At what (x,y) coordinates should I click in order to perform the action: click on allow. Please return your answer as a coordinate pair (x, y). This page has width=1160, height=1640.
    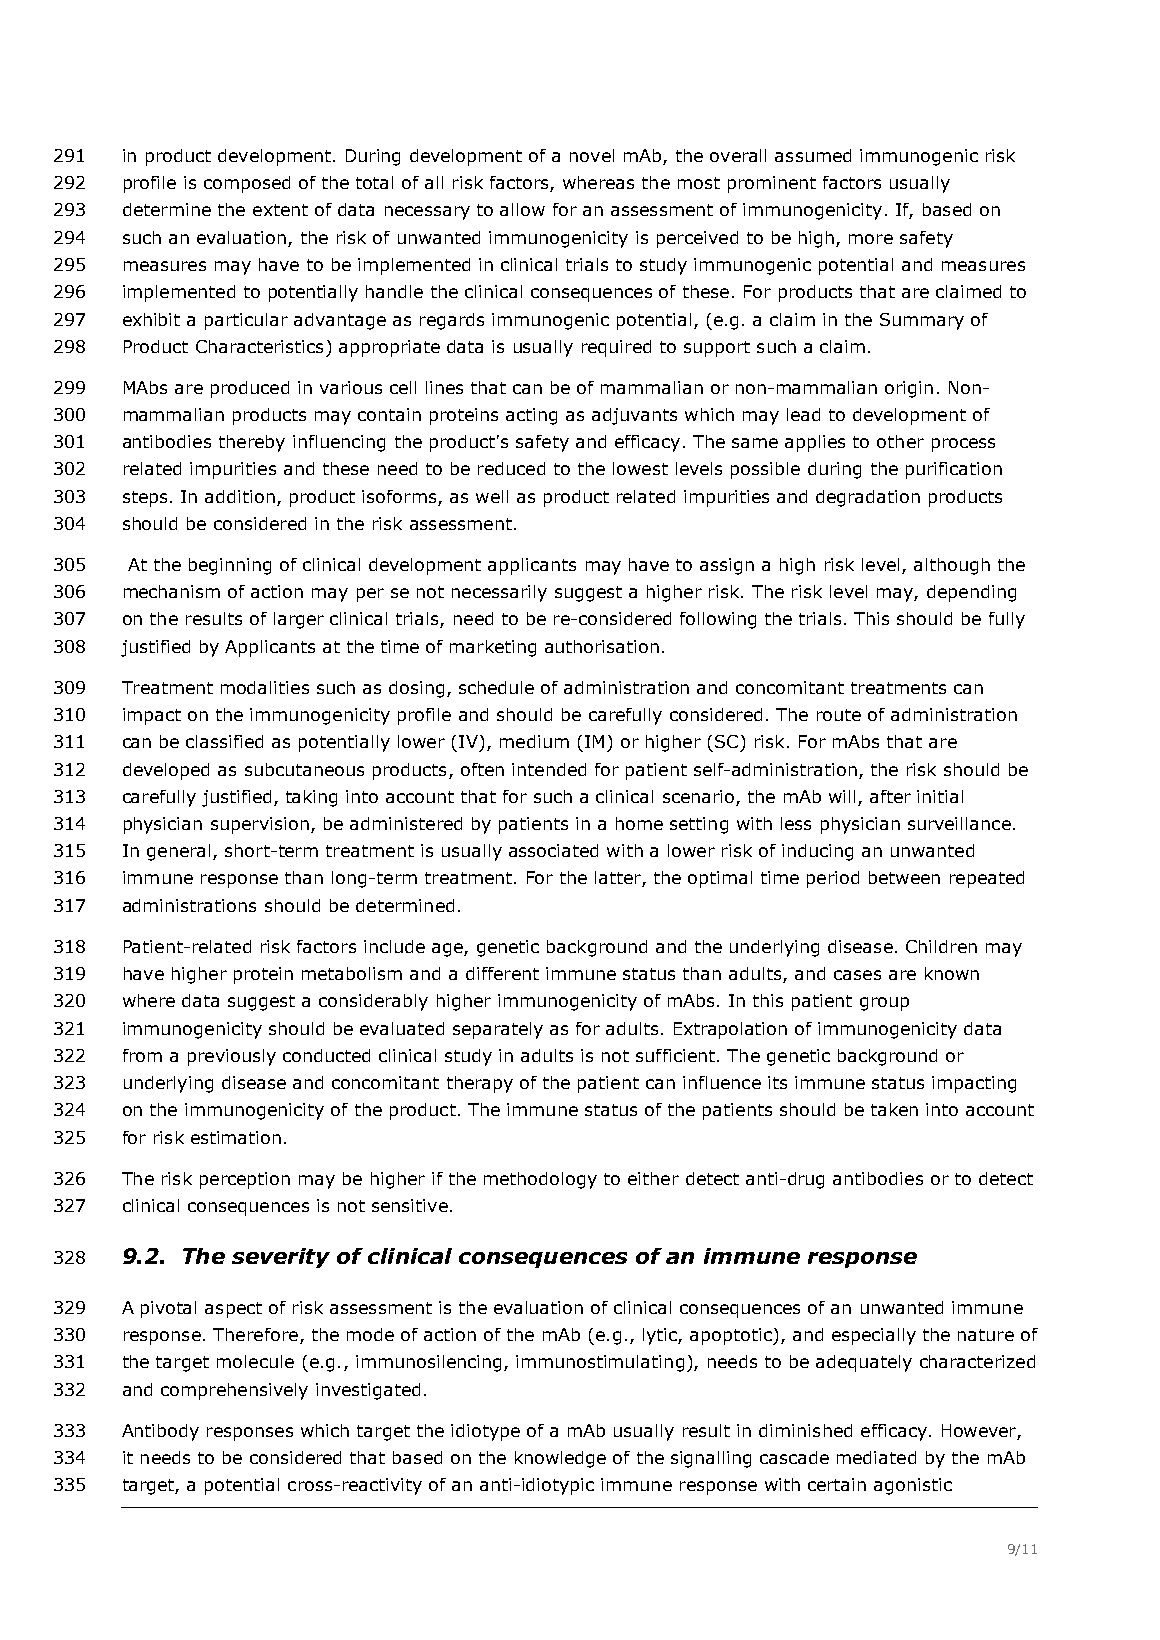
    Looking at the image, I should click on (522, 209).
